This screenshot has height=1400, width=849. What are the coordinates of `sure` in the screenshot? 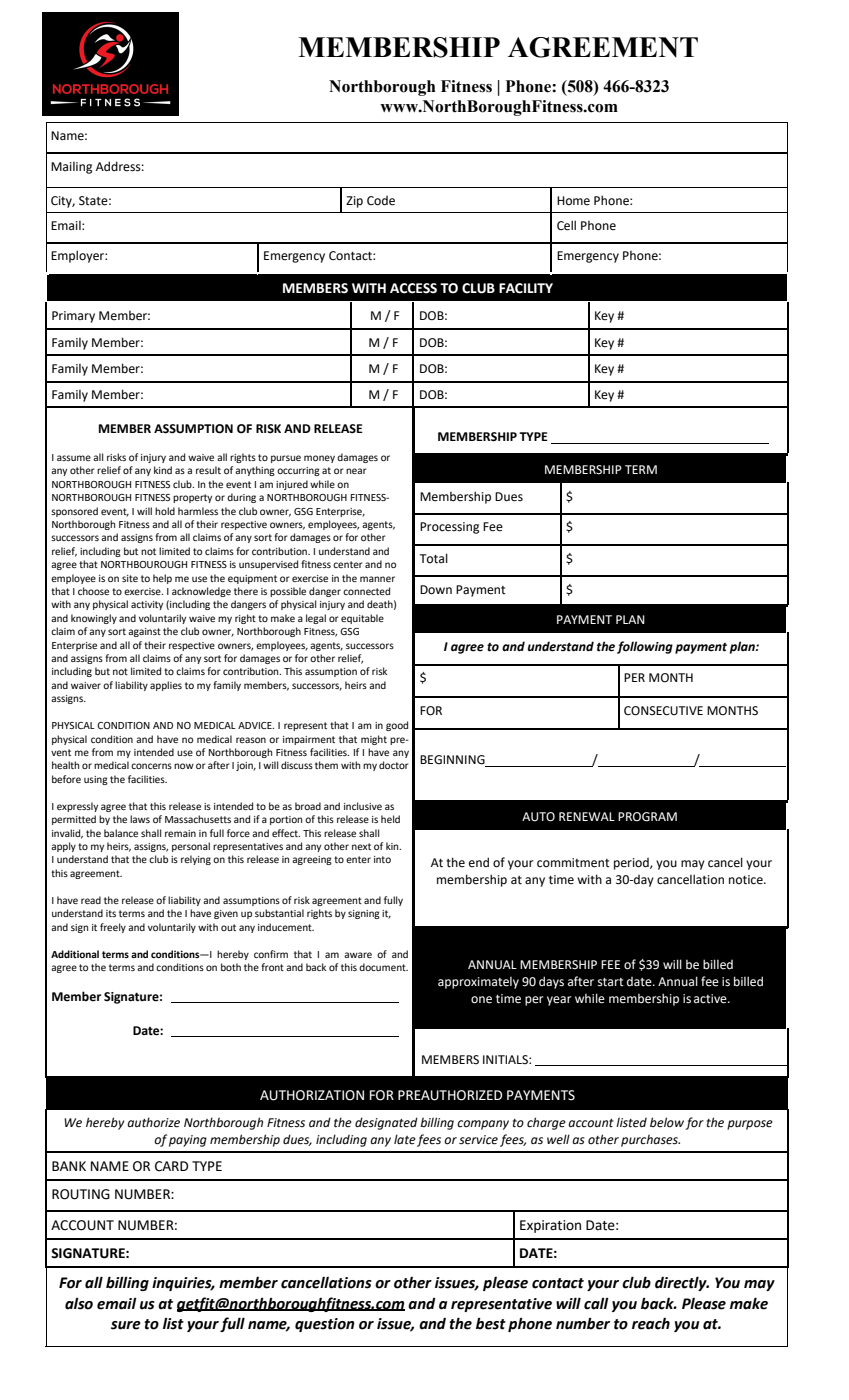 It's located at (126, 1325).
